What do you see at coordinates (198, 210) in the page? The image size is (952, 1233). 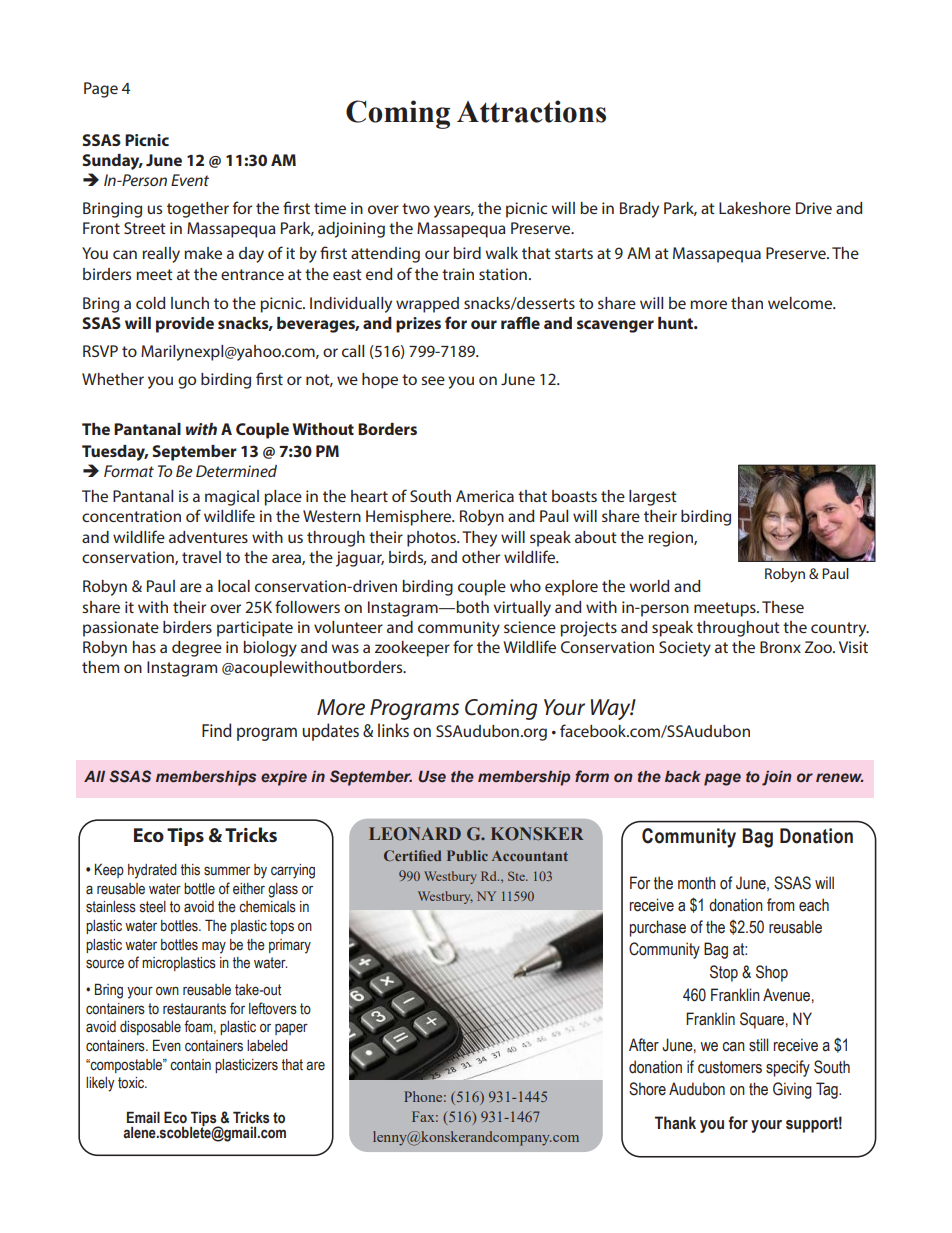 I see `together` at bounding box center [198, 210].
